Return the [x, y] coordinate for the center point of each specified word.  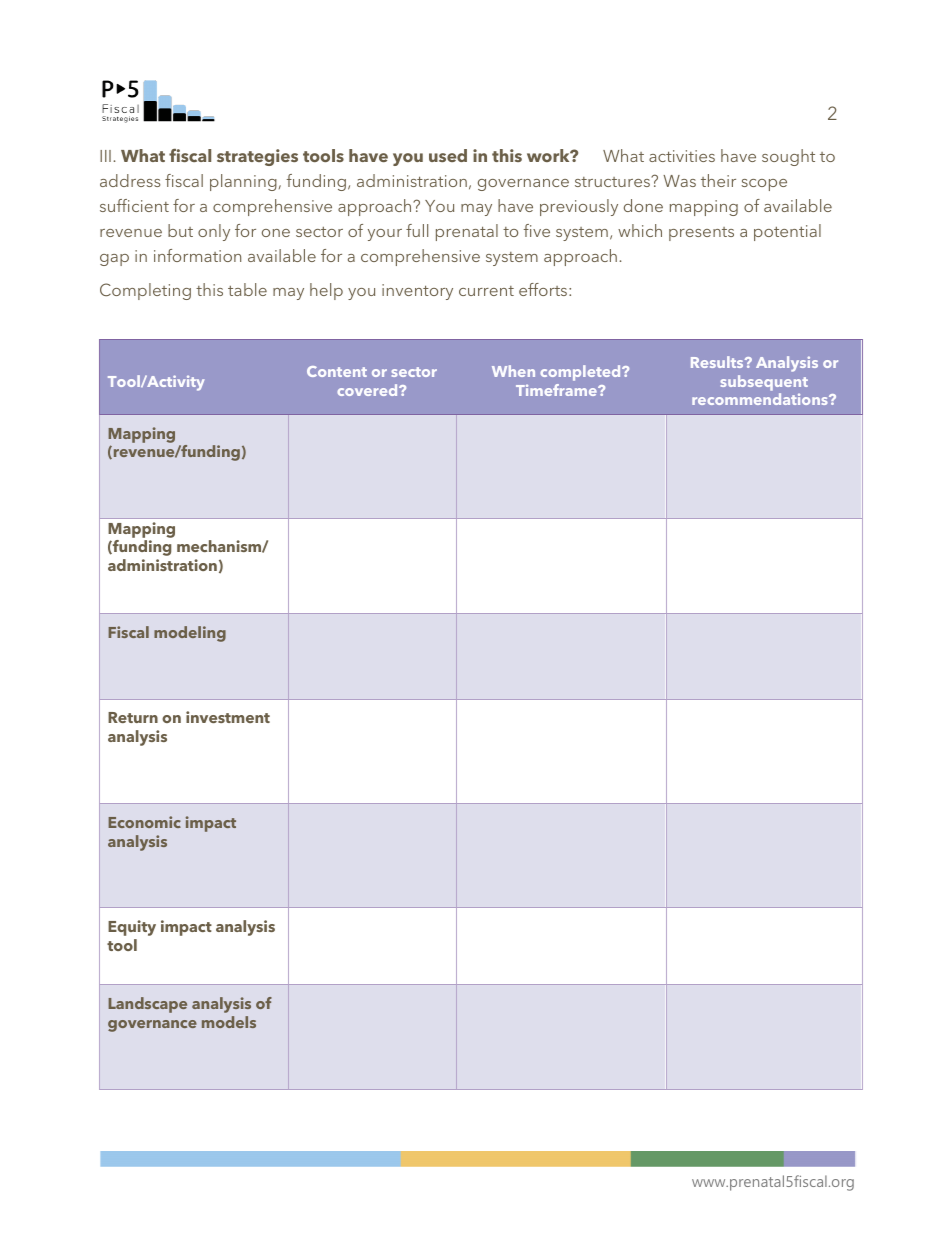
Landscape [147, 1005]
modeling [190, 634]
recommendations [761, 399]
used [448, 155]
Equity [132, 928]
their [718, 180]
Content [337, 371]
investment [228, 717]
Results [718, 362]
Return [133, 717]
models [229, 1022]
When [513, 371]
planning [243, 182]
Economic [144, 822]
